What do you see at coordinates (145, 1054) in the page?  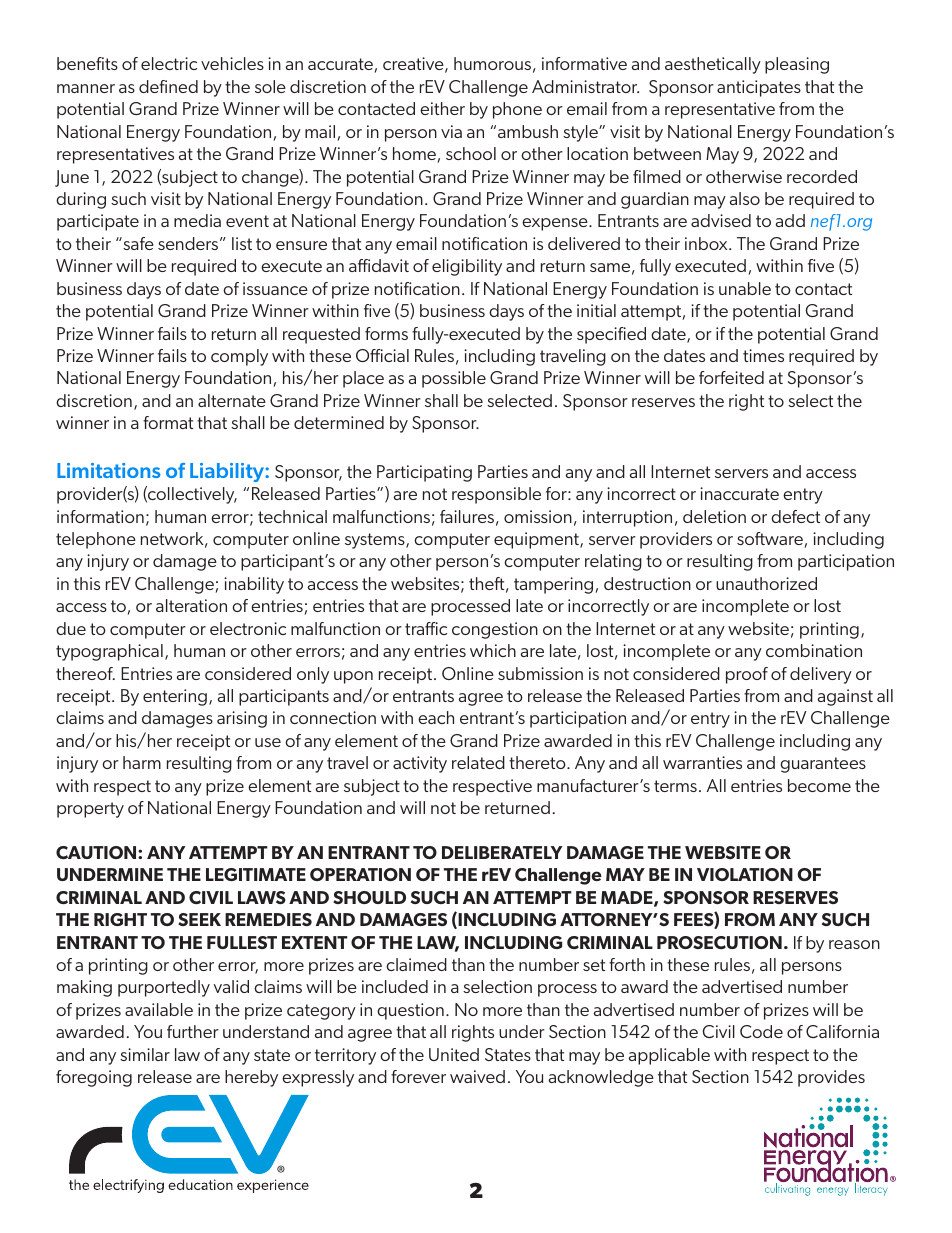 I see `similar` at bounding box center [145, 1054].
